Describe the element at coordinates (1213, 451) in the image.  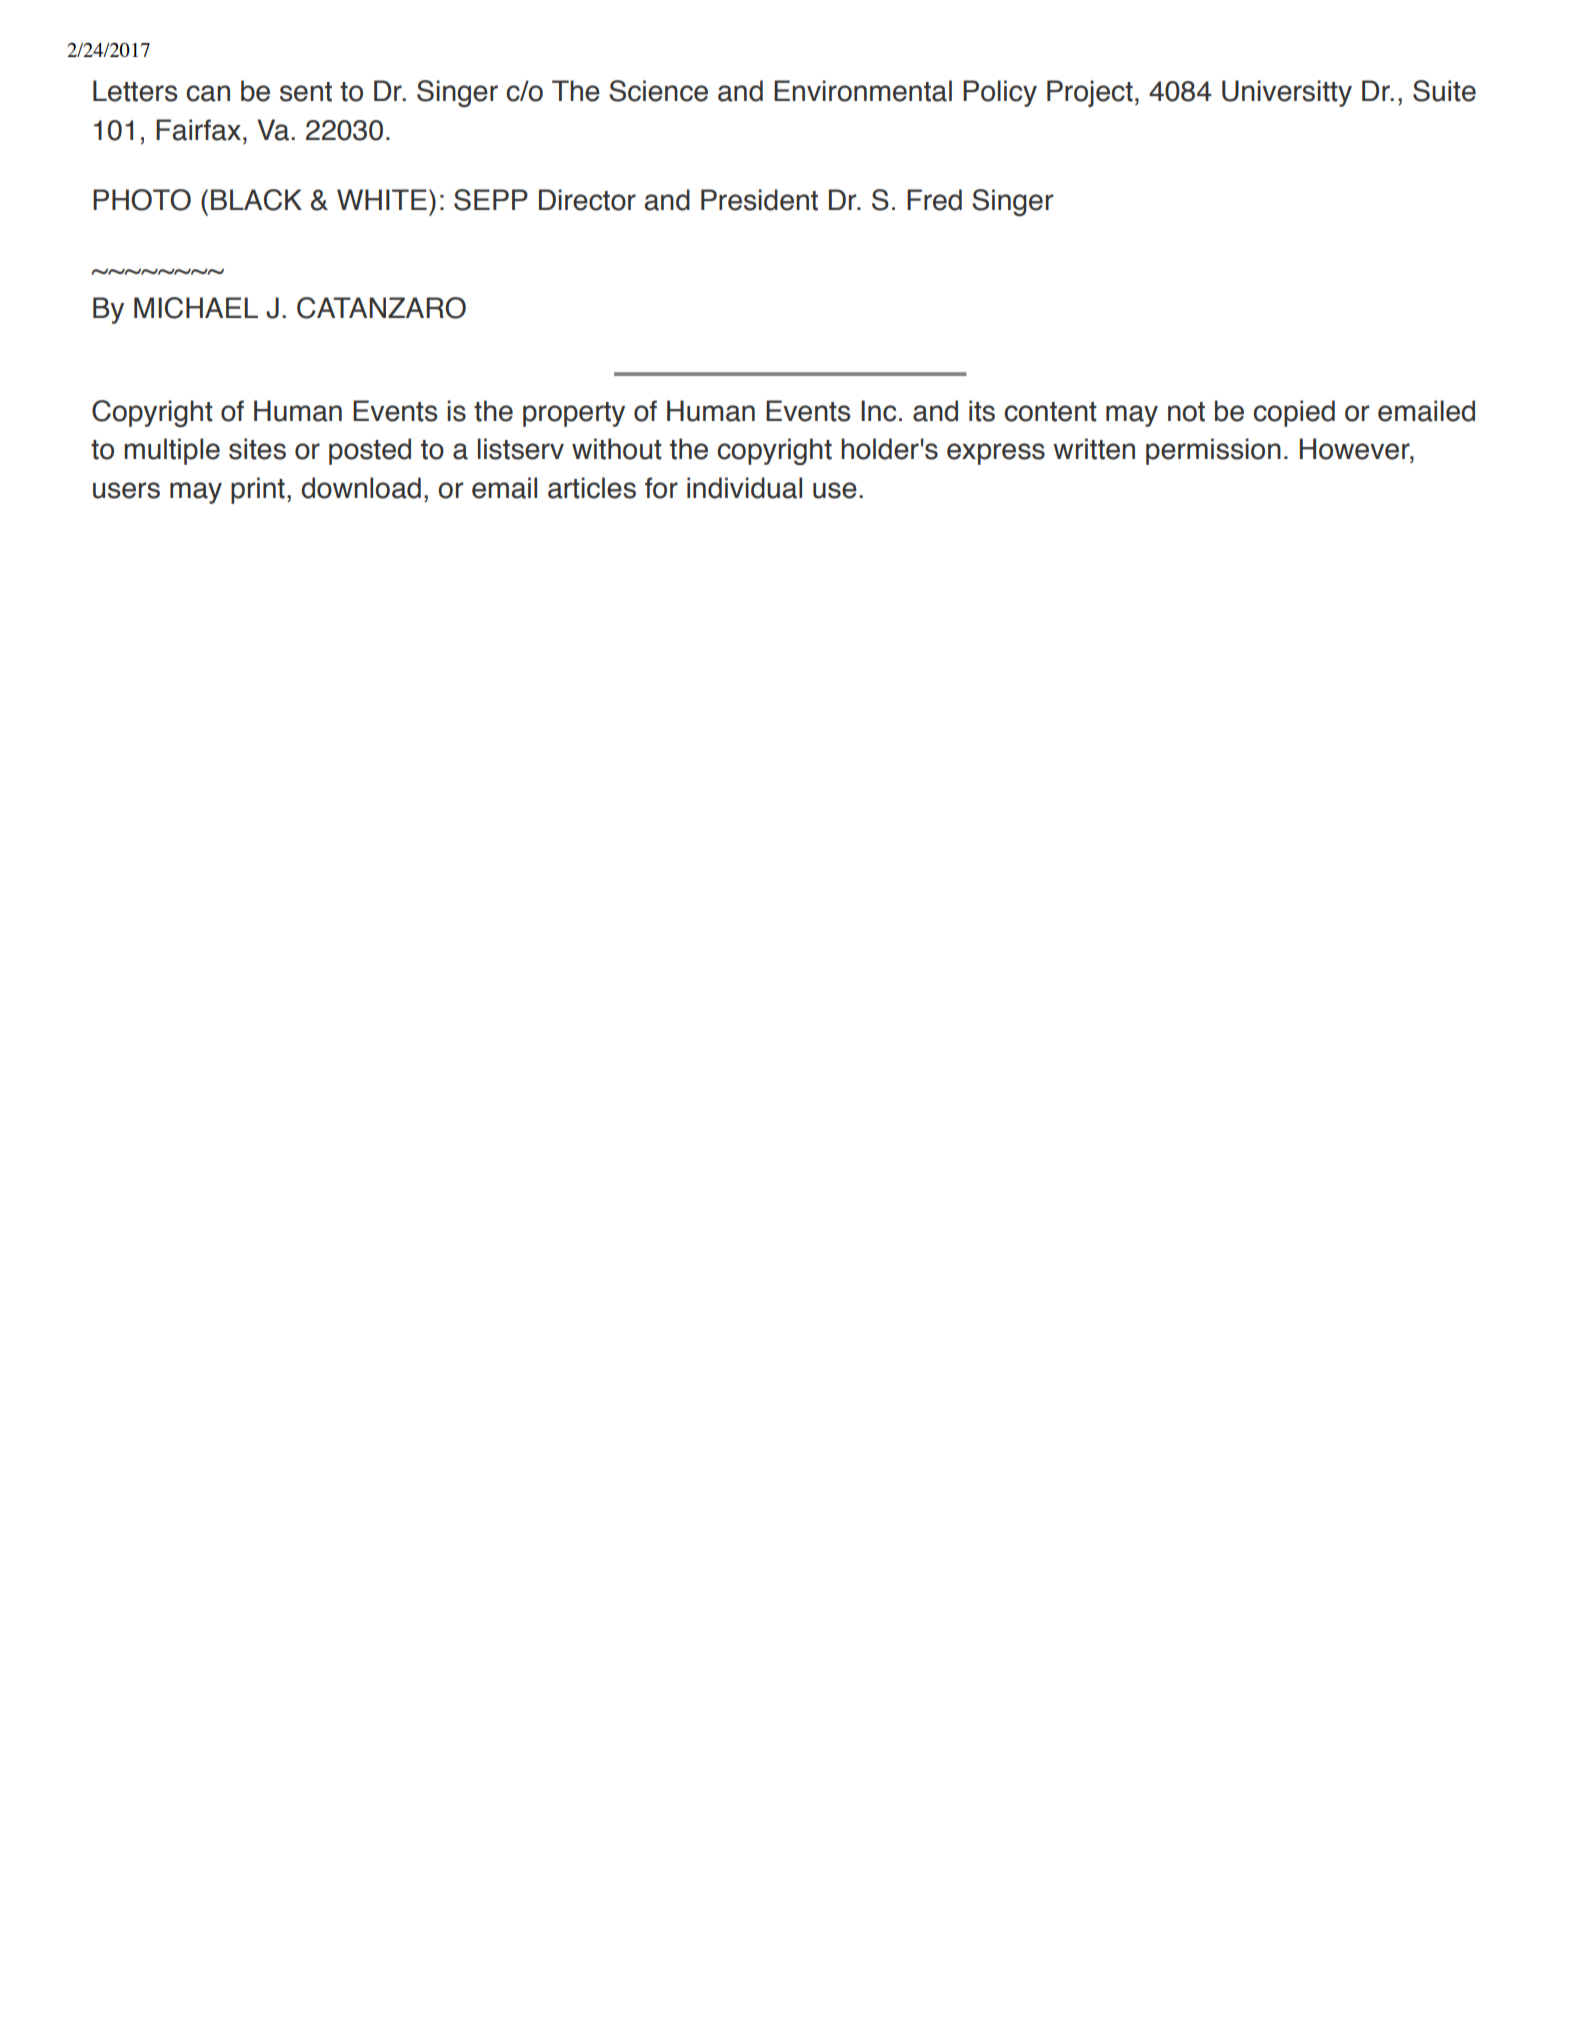
I see `permission` at that location.
